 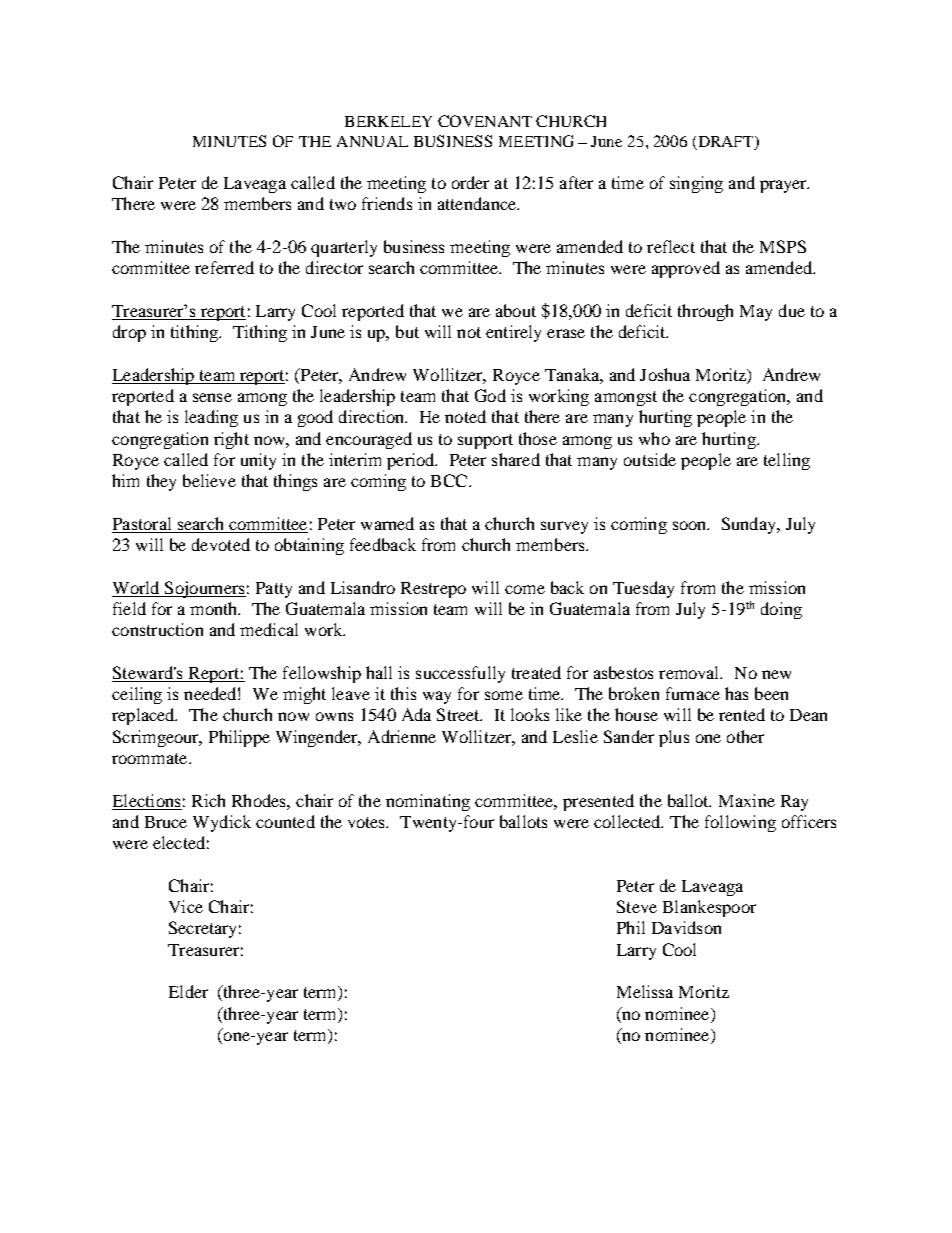 What do you see at coordinates (727, 141) in the image?
I see `DRAFT` at bounding box center [727, 141].
